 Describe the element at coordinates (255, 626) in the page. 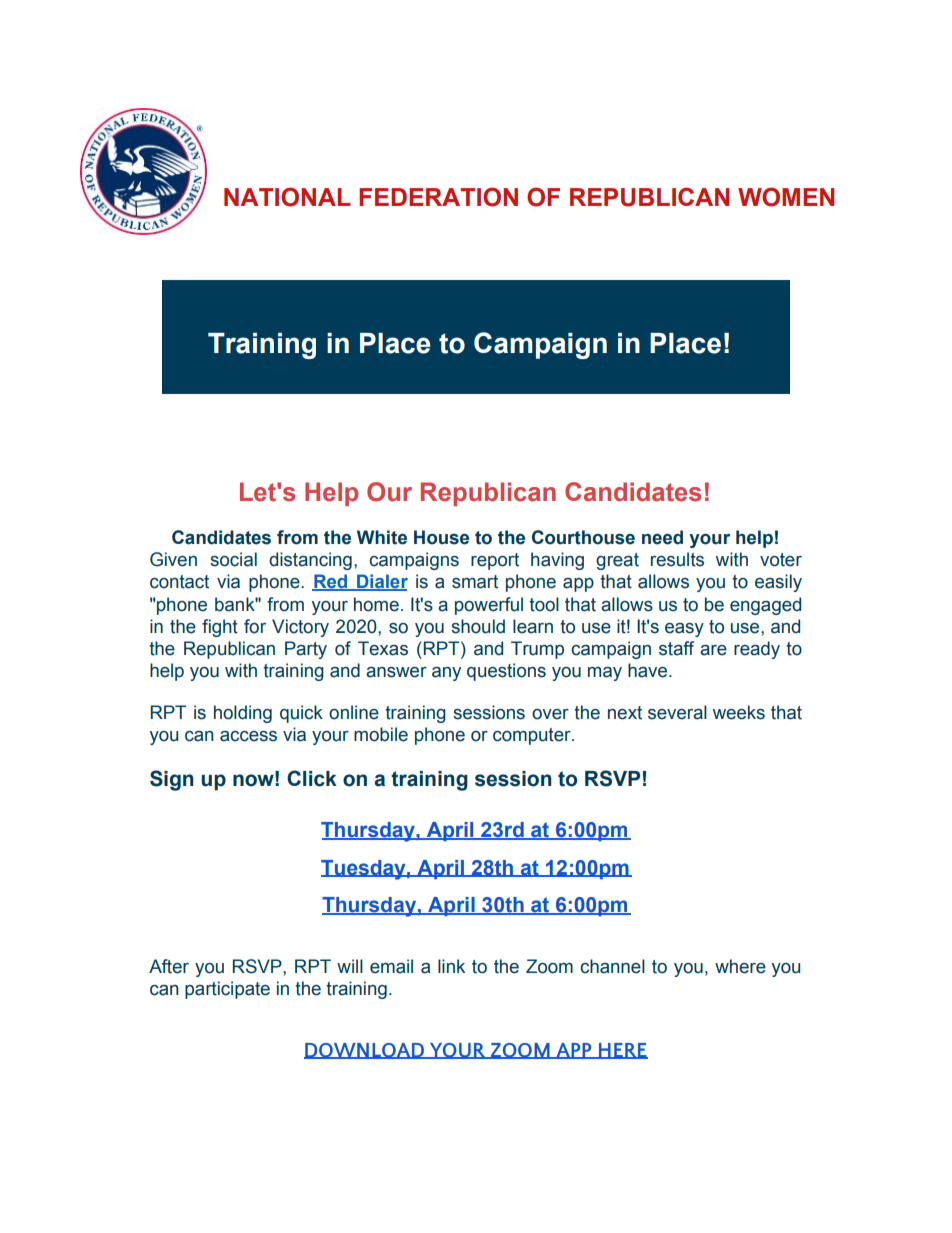

I see `for` at that location.
